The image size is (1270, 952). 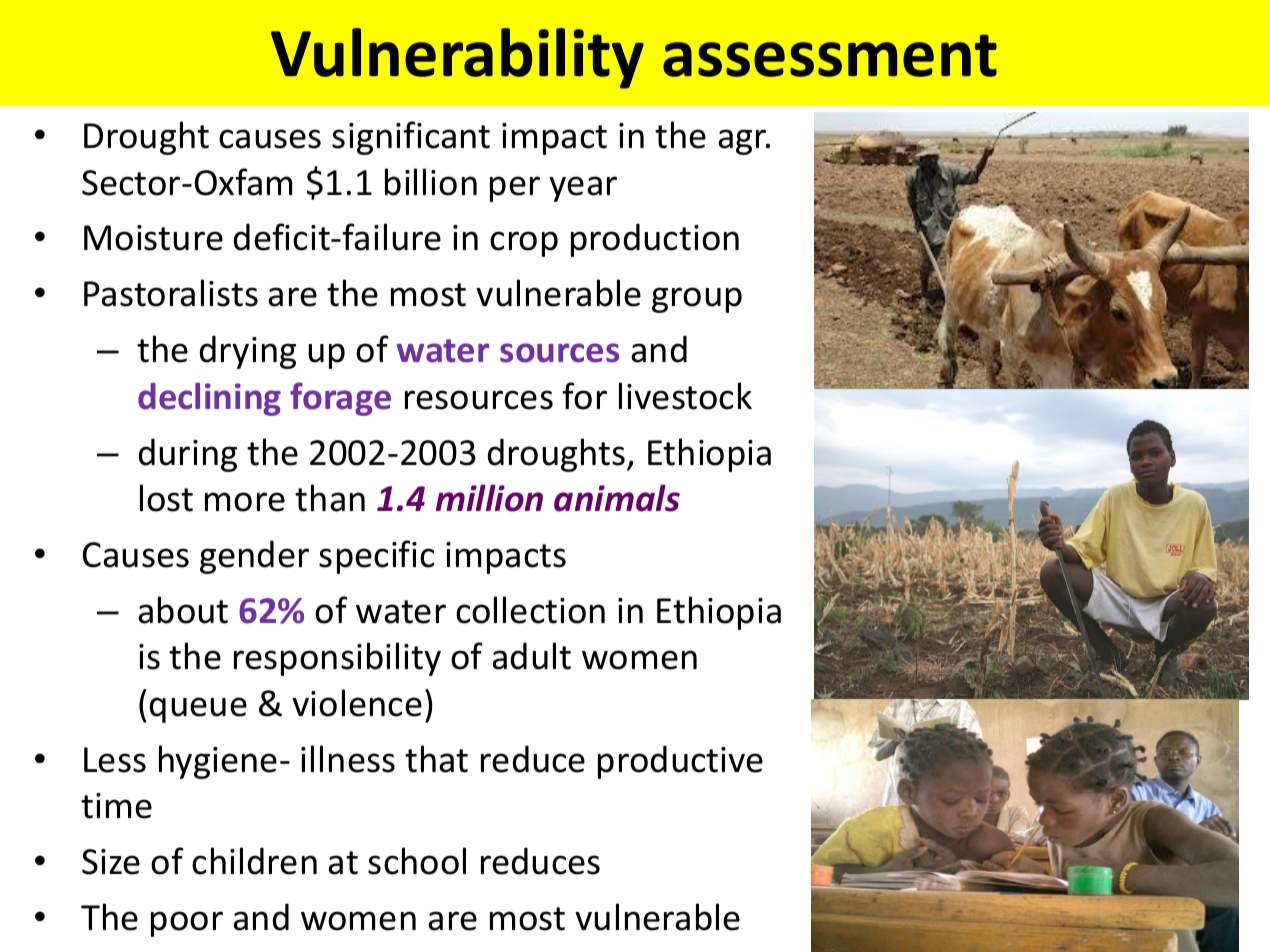 I want to click on significant, so click(x=411, y=138).
